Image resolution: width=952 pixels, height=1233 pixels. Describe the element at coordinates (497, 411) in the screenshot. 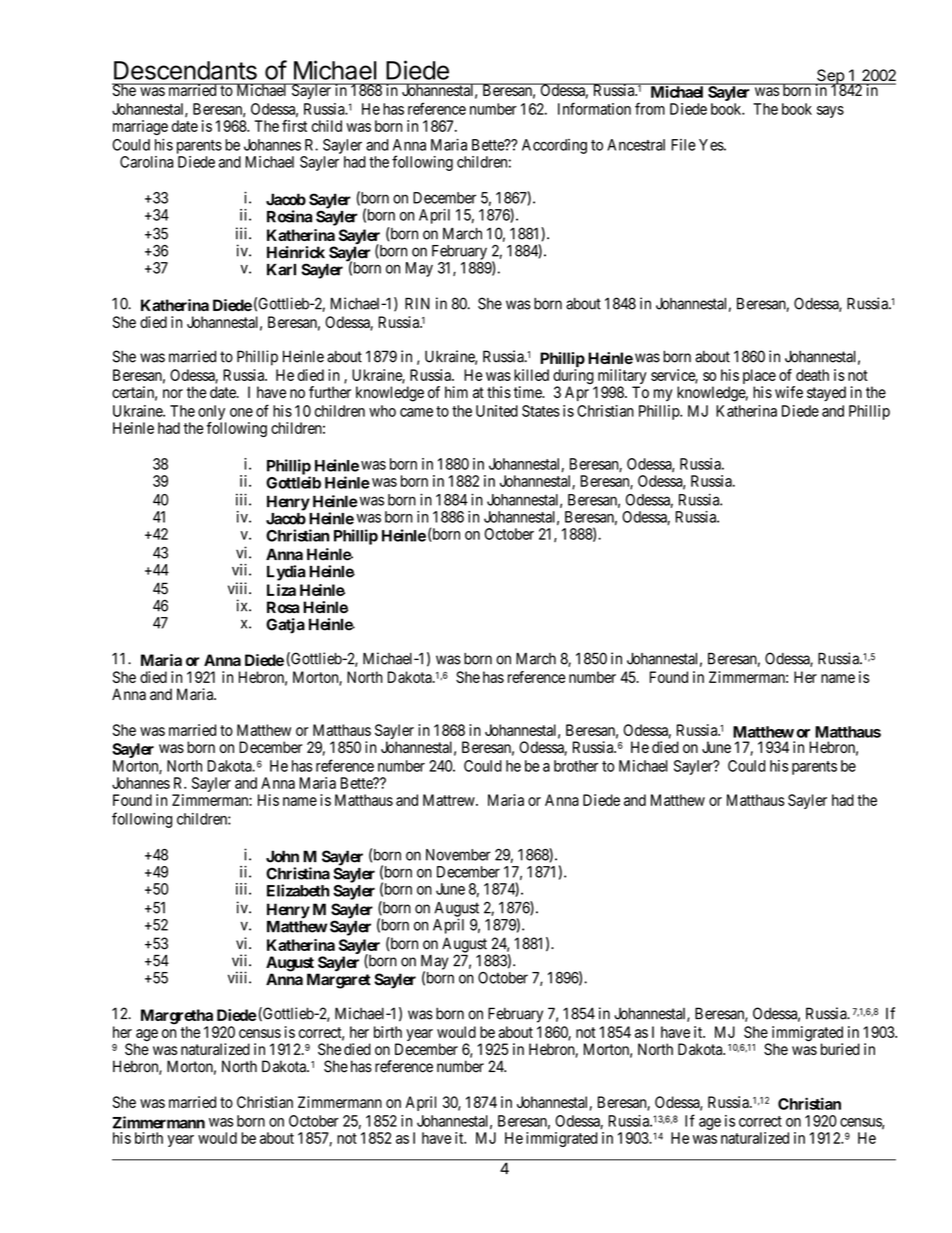

I see `United` at that location.
